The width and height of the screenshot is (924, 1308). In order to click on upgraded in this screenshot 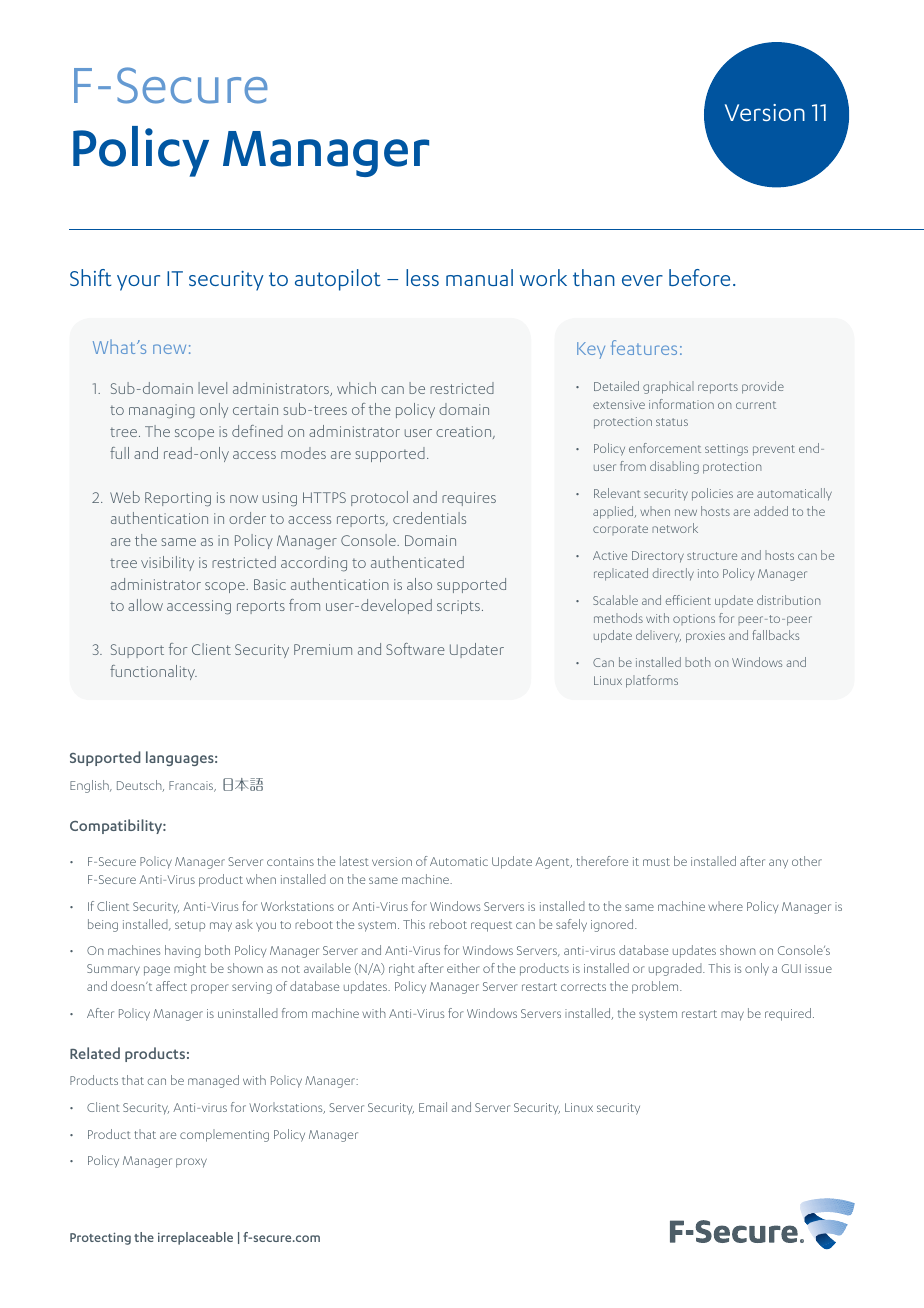, I will do `click(676, 969)`.
